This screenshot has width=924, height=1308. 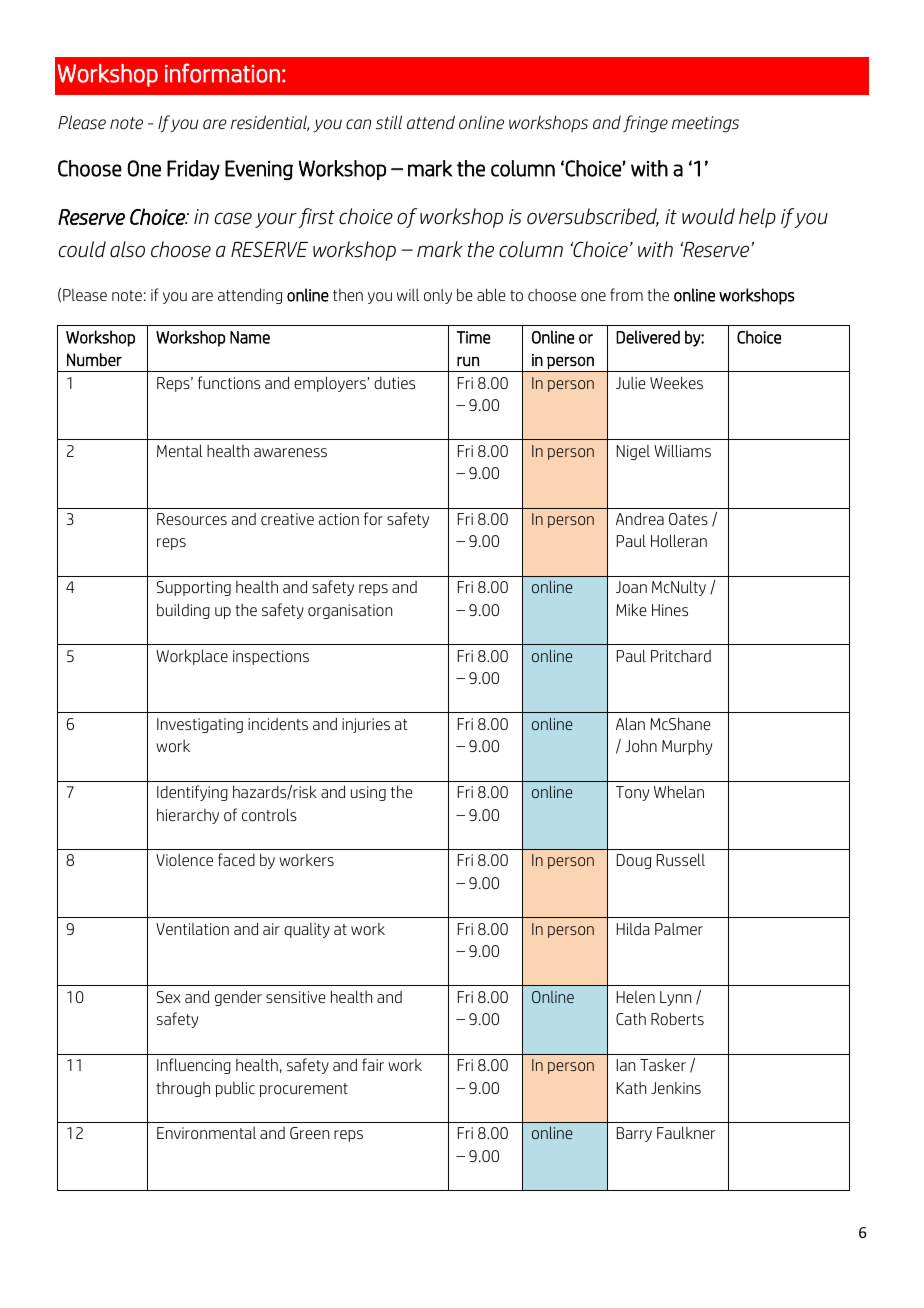 I want to click on functions, so click(x=229, y=382).
